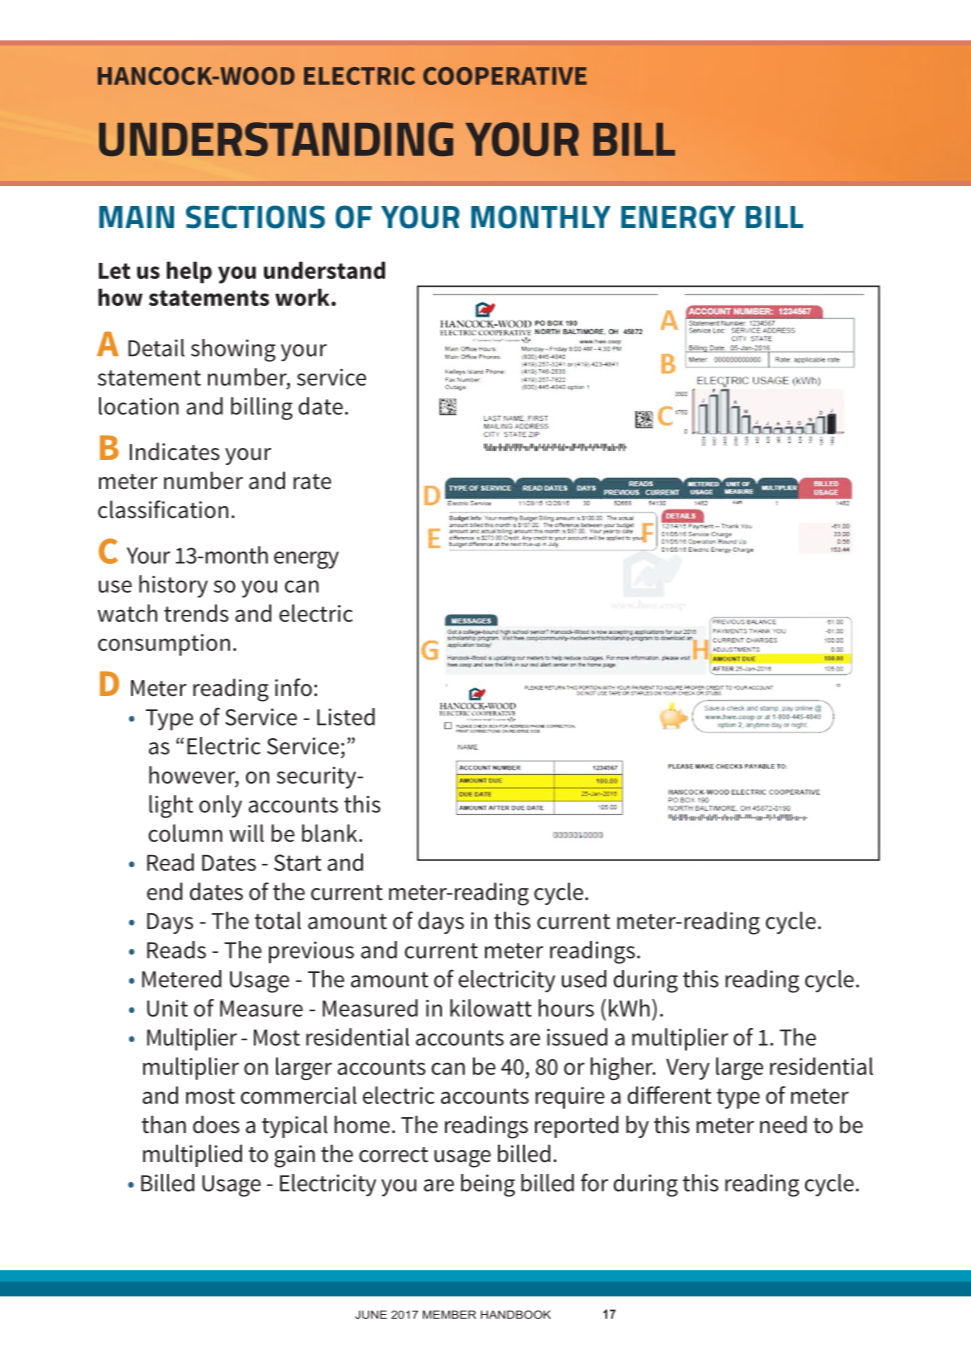 This document has width=971, height=1359. Describe the element at coordinates (136, 217) in the document. I see `MAIN` at that location.
